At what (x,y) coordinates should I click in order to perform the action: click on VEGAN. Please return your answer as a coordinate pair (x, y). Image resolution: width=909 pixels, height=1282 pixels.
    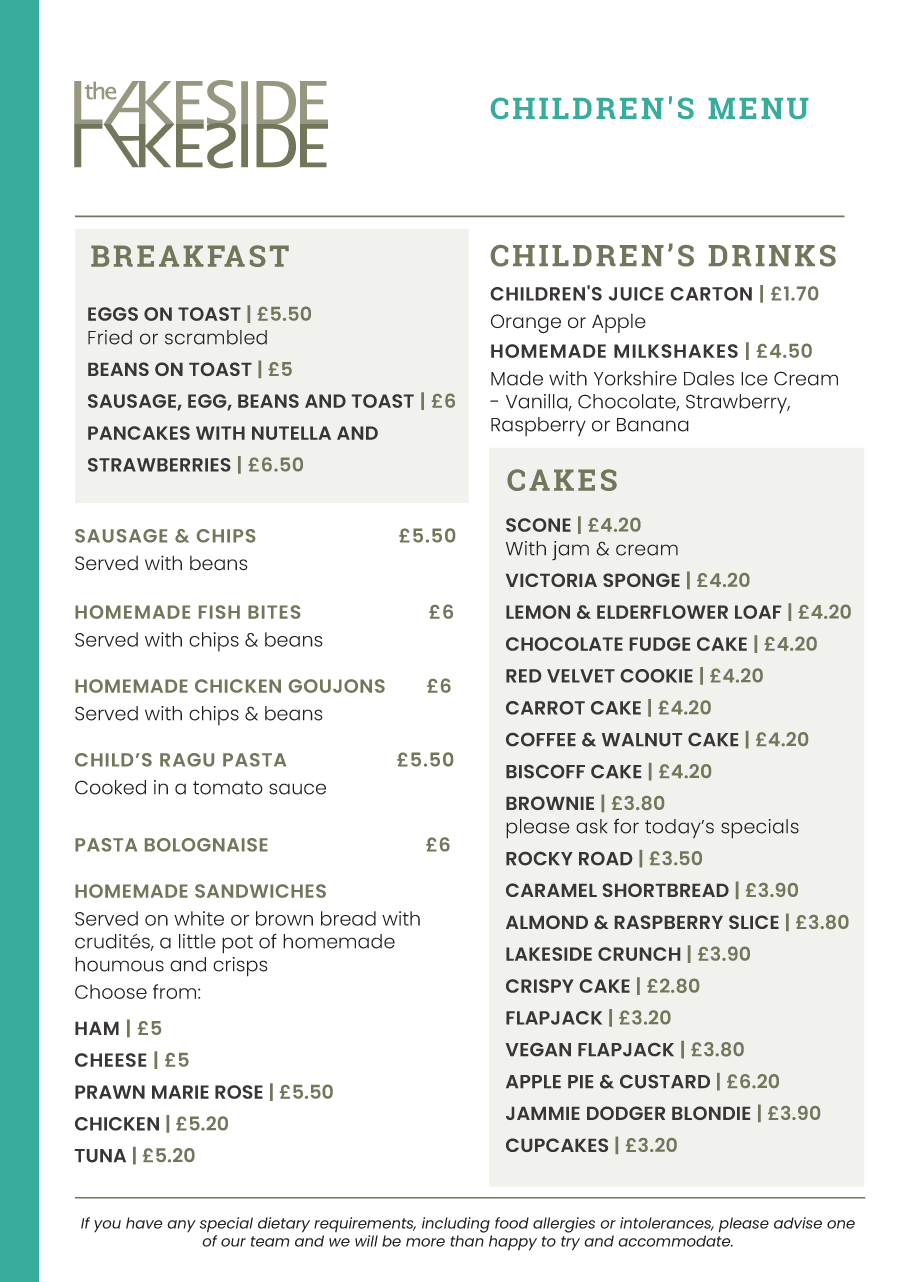
    Looking at the image, I should click on (538, 1049).
